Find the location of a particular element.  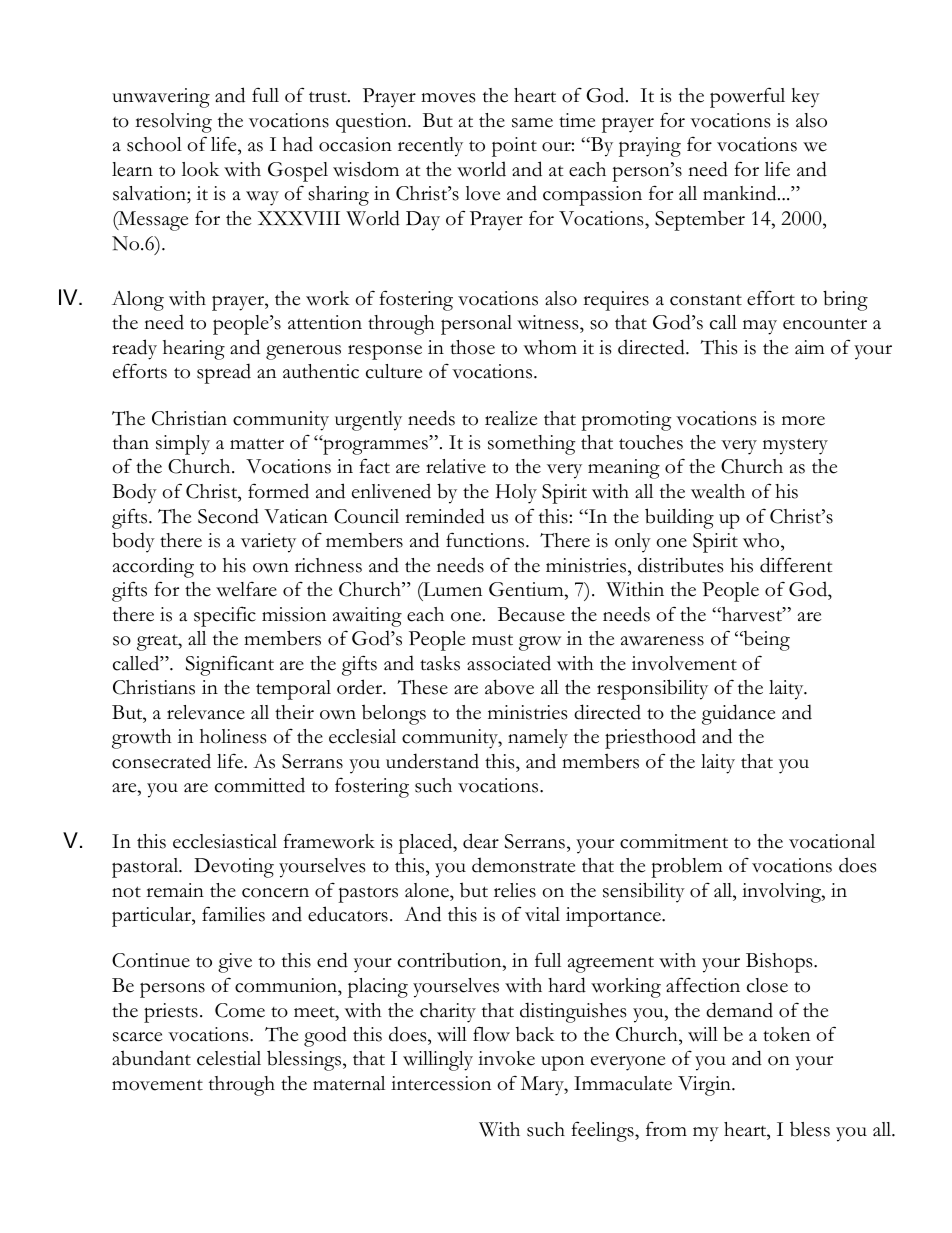

Virgin is located at coordinates (705, 1086).
